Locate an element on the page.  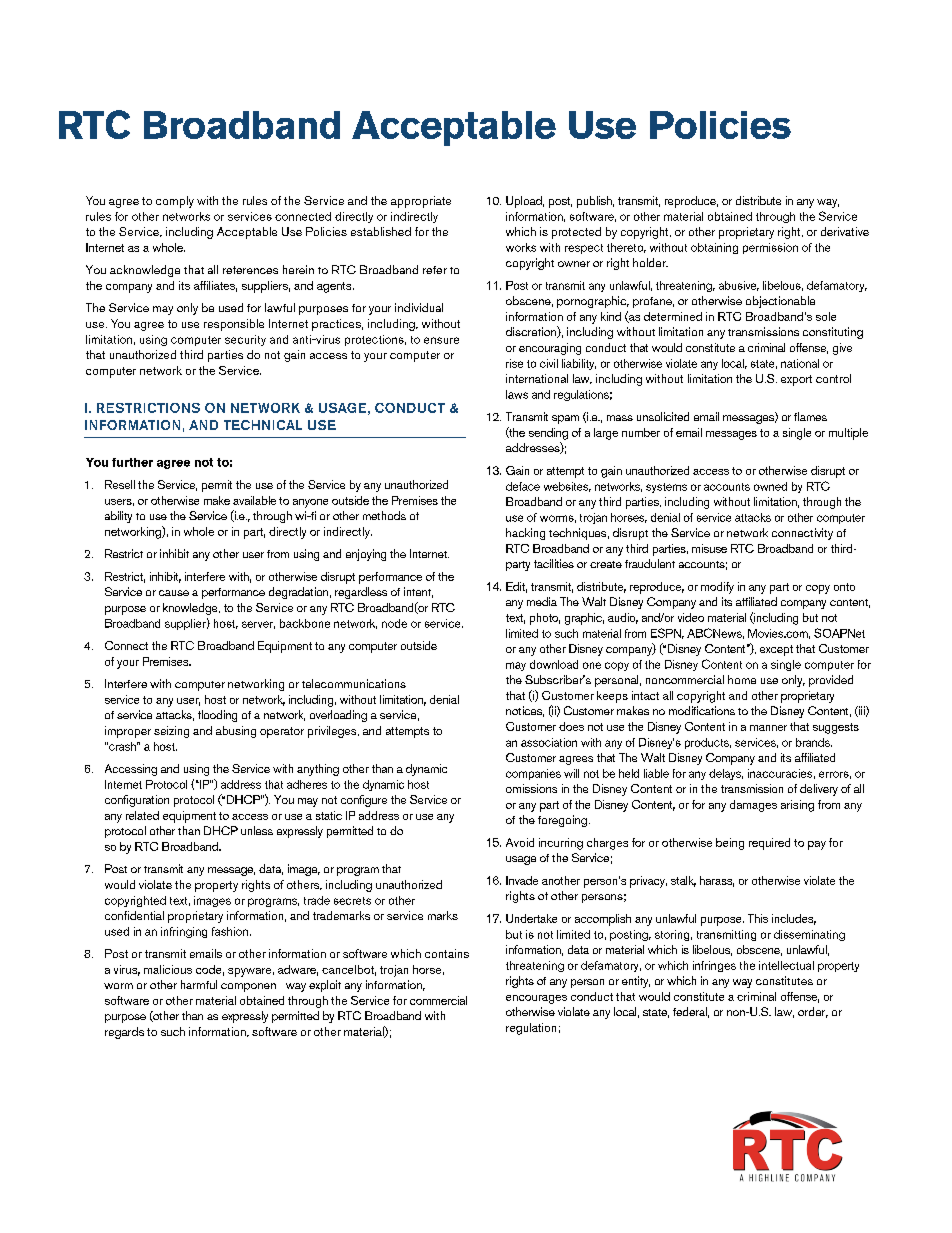
appropriate is located at coordinates (421, 202).
